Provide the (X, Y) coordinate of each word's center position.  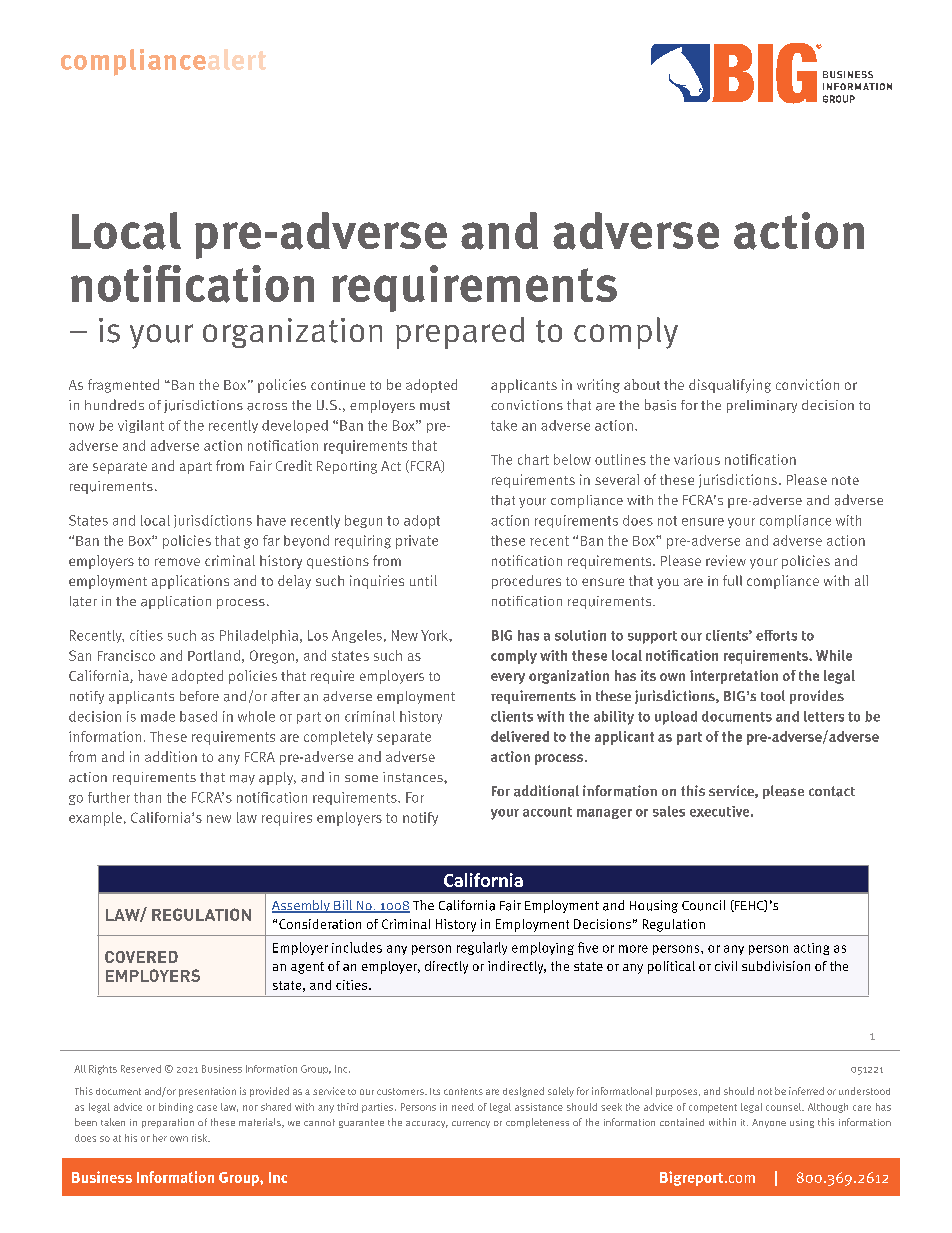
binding (176, 1108)
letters (824, 716)
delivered (520, 736)
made (158, 716)
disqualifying (730, 386)
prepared (460, 333)
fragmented (123, 386)
